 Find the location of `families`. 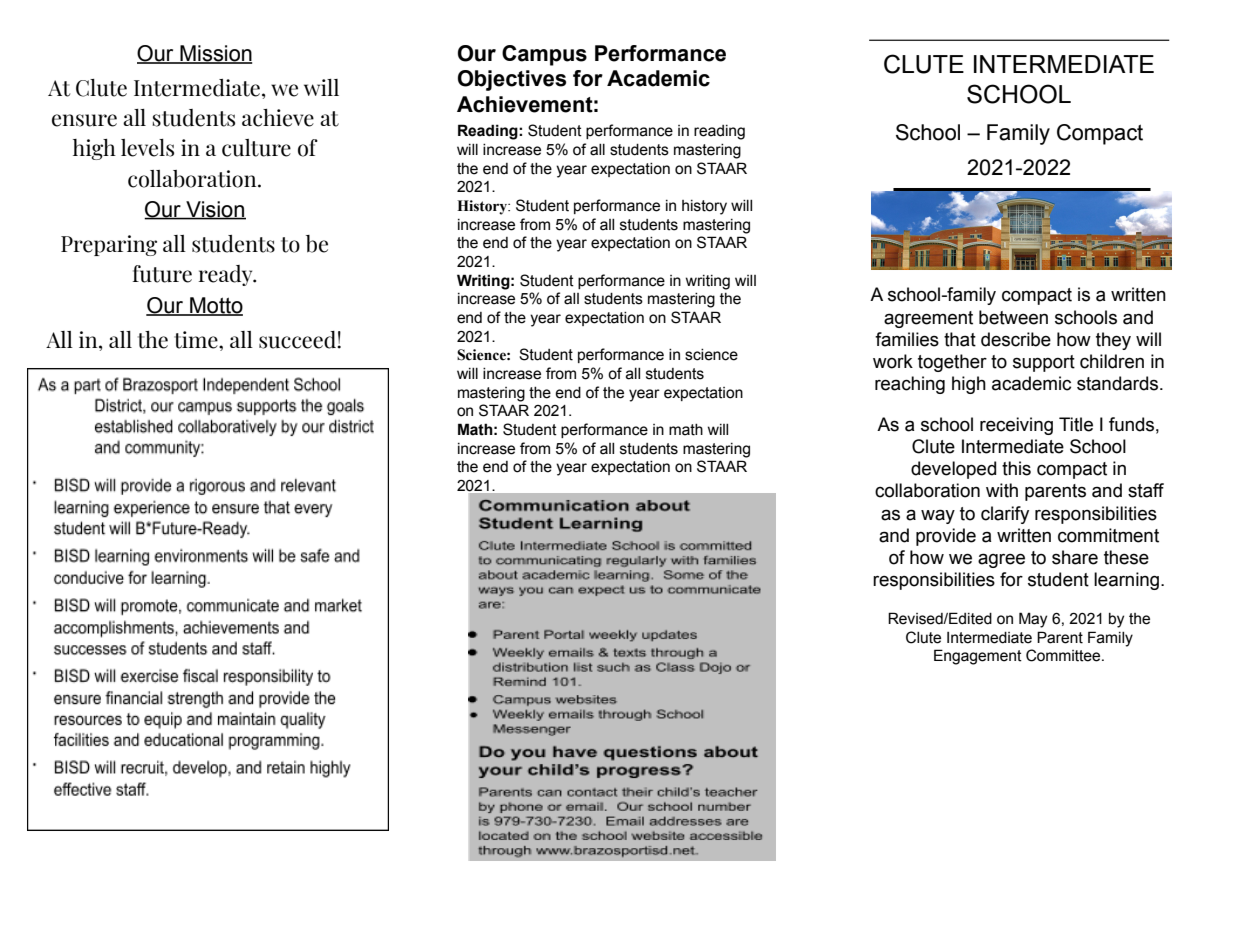

families is located at coordinates (907, 339).
